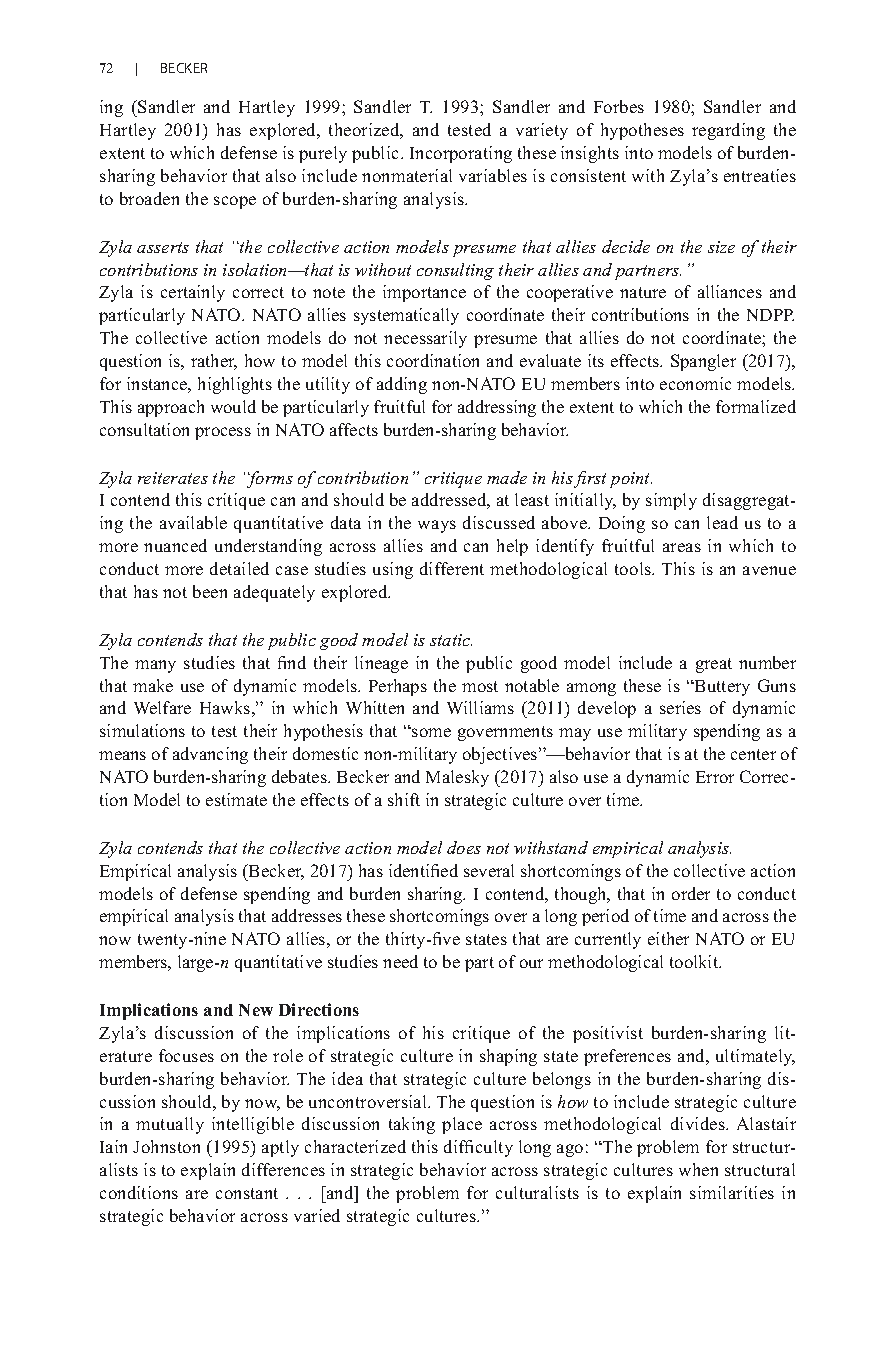 The width and height of the page is (896, 1345). I want to click on regarding, so click(728, 131).
